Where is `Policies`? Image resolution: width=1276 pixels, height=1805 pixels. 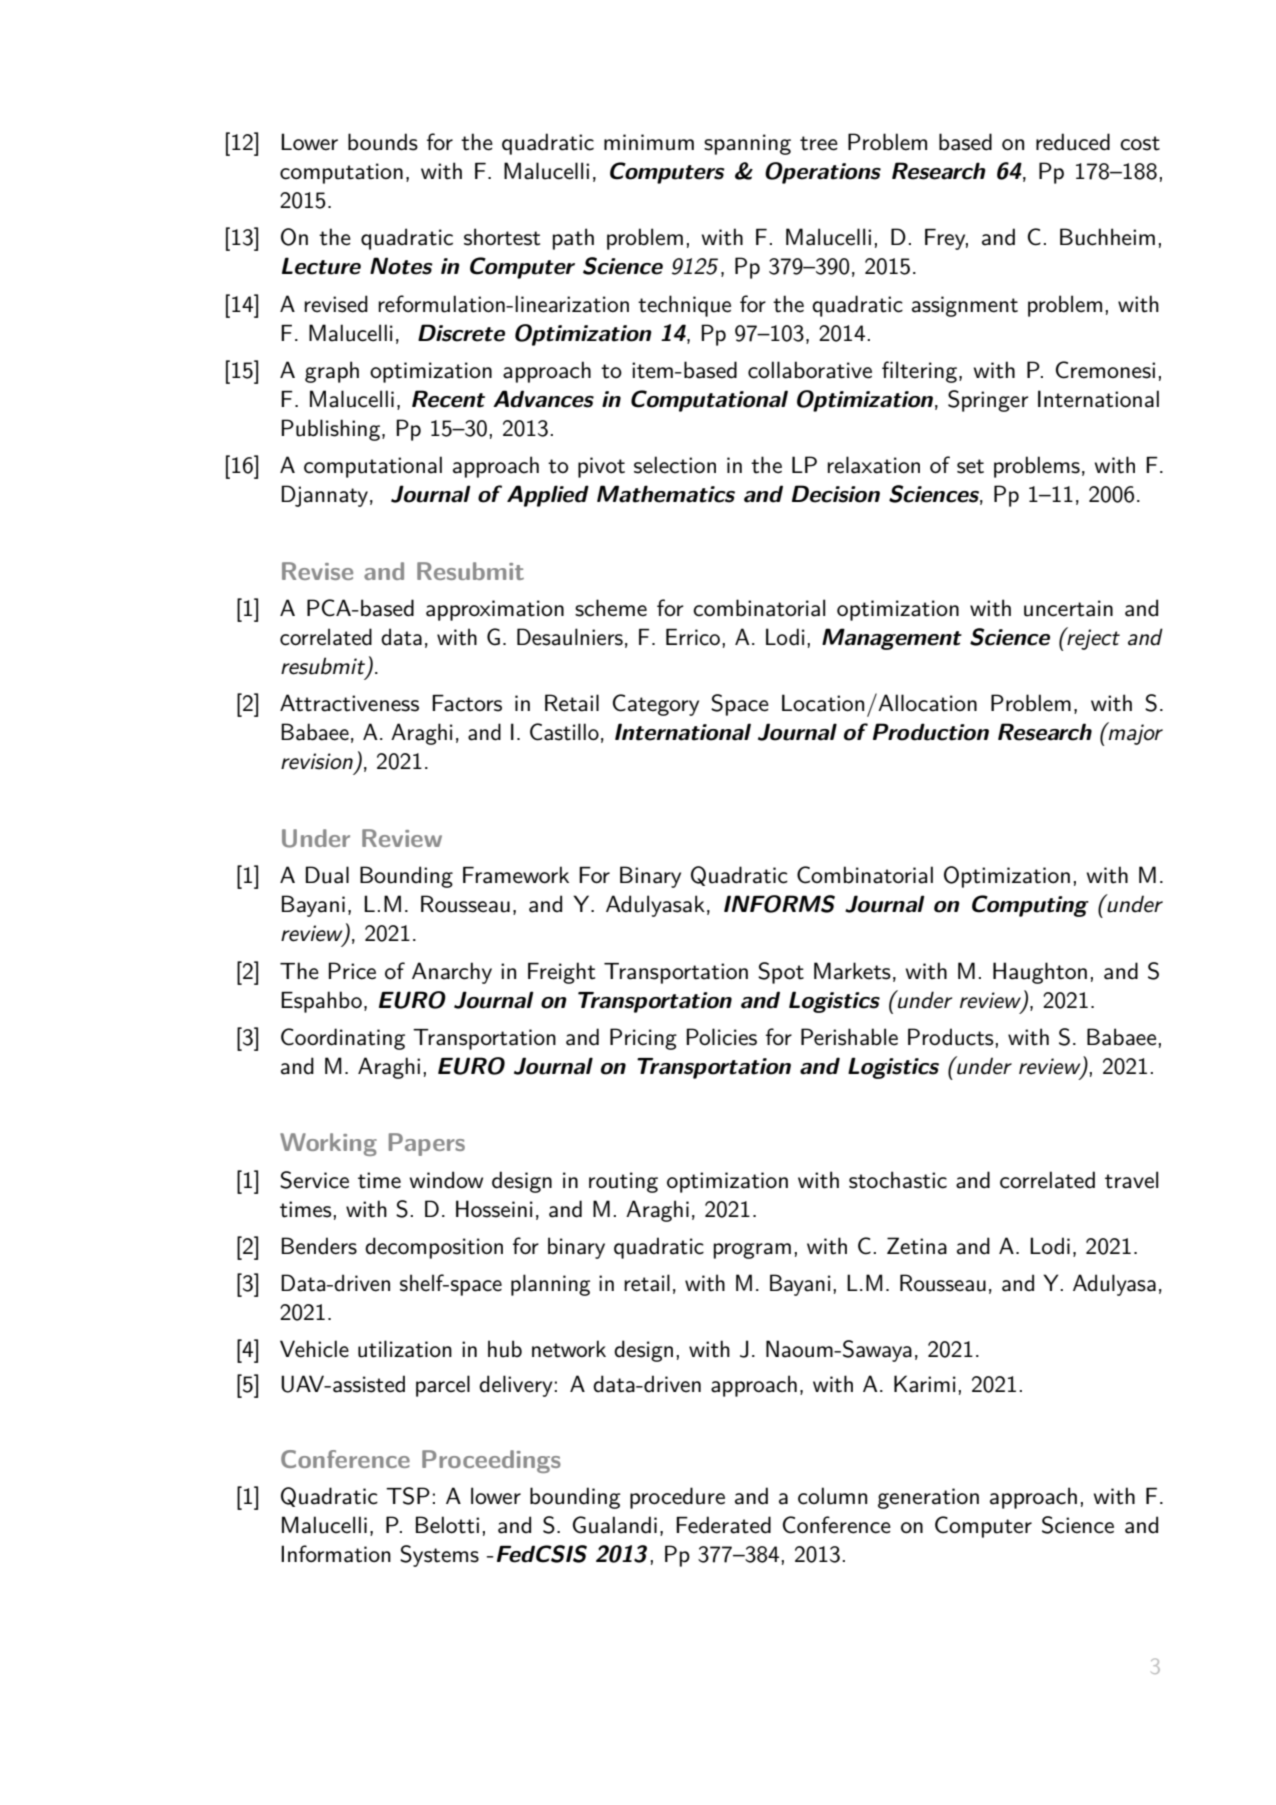 Policies is located at coordinates (721, 1037).
